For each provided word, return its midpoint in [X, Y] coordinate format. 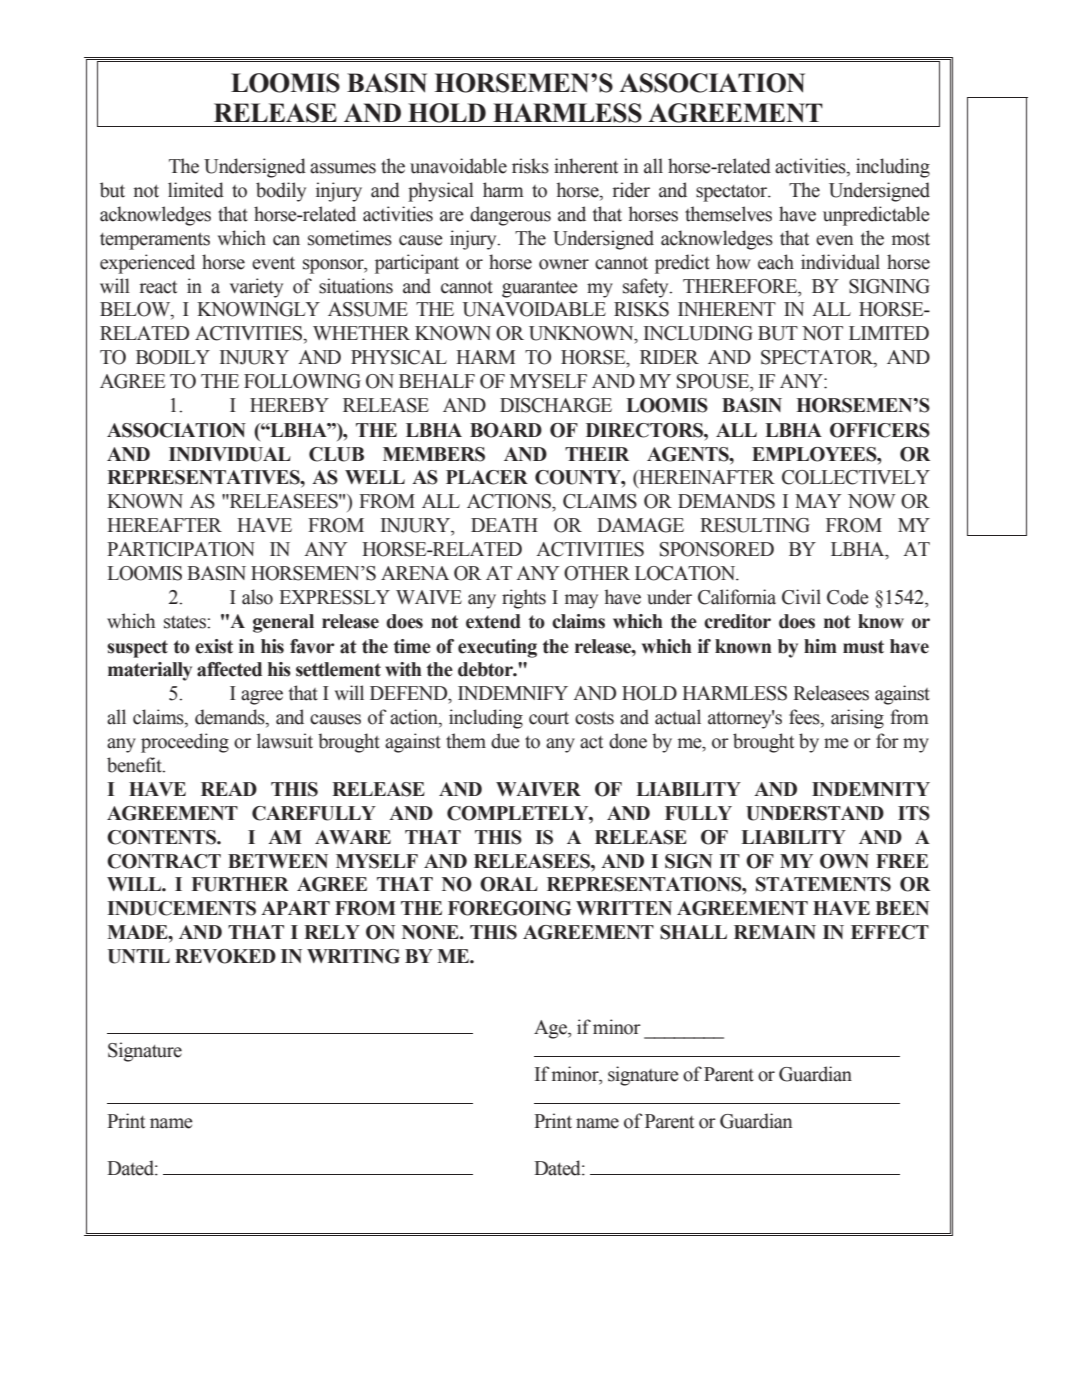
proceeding [185, 743]
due [505, 741]
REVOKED [225, 956]
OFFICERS [880, 430]
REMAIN [775, 932]
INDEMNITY [871, 789]
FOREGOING [509, 908]
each [776, 262]
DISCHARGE [556, 405]
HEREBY [289, 405]
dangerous [510, 216]
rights [524, 599]
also [257, 597]
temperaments [155, 241]
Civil [801, 597]
